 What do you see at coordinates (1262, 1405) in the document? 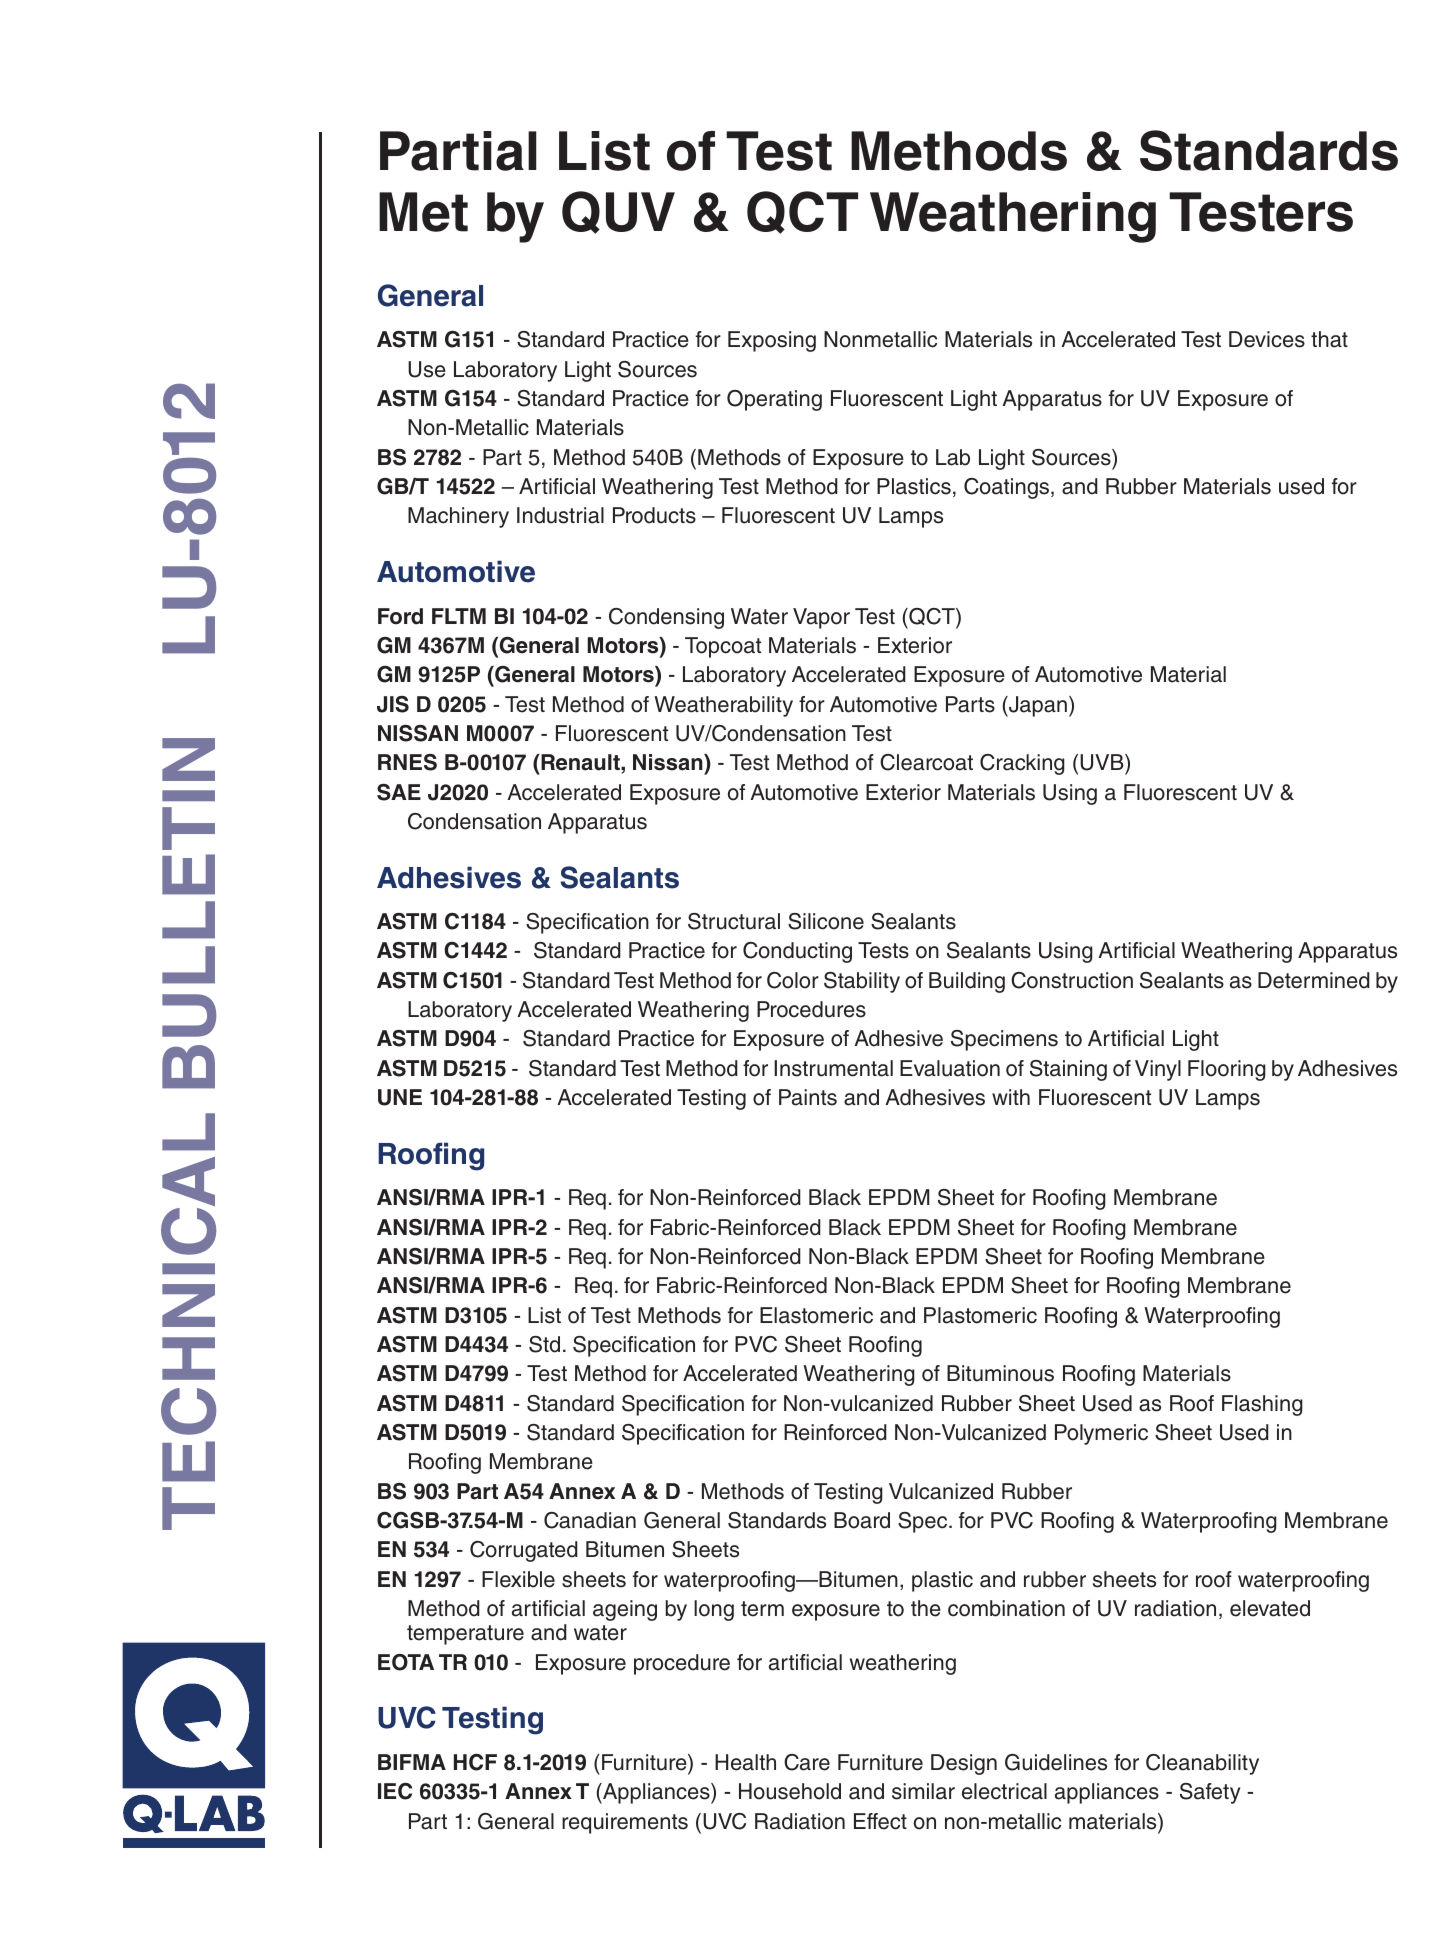
I see `Flashing` at bounding box center [1262, 1405].
